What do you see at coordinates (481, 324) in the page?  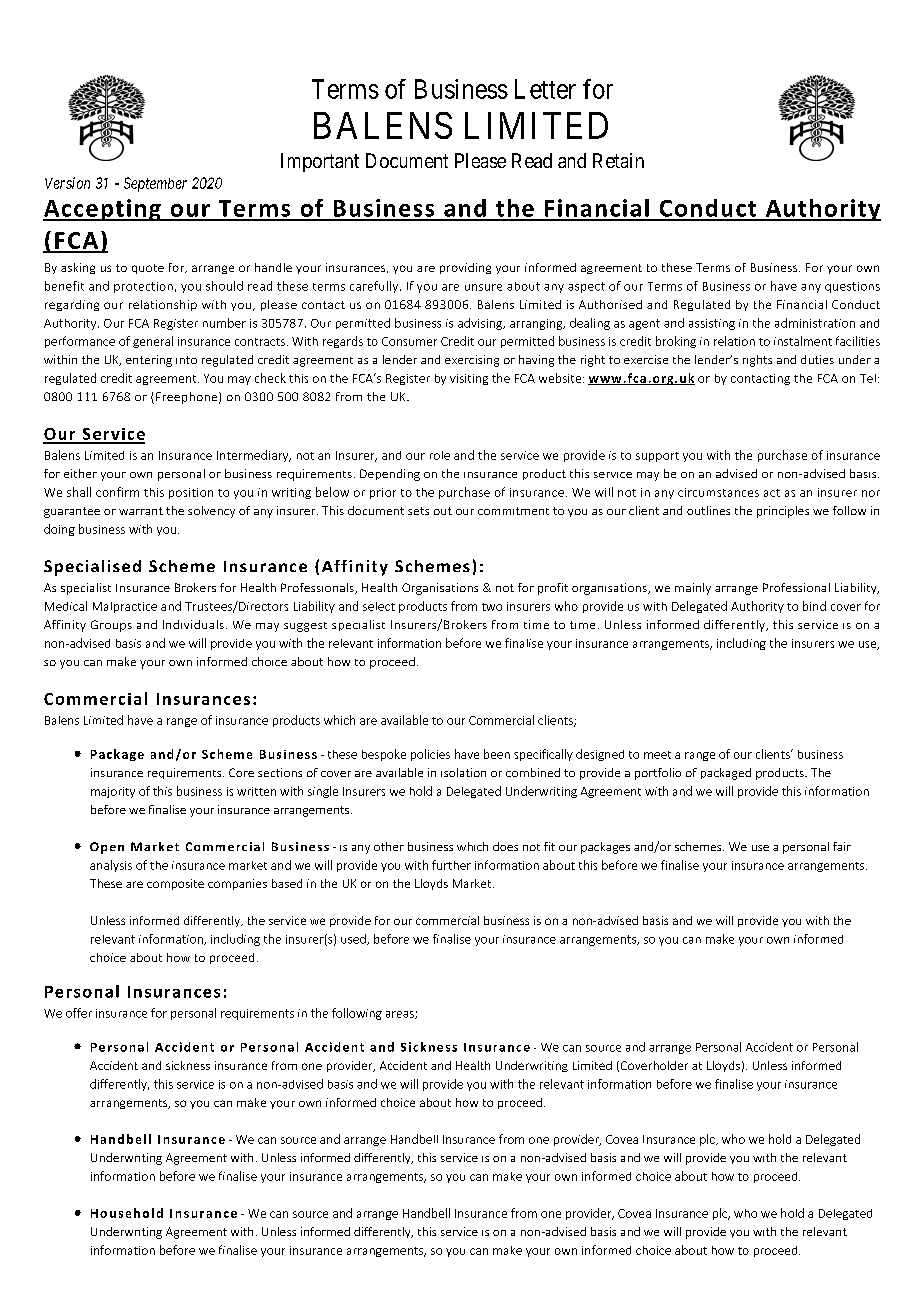 I see `advising` at bounding box center [481, 324].
